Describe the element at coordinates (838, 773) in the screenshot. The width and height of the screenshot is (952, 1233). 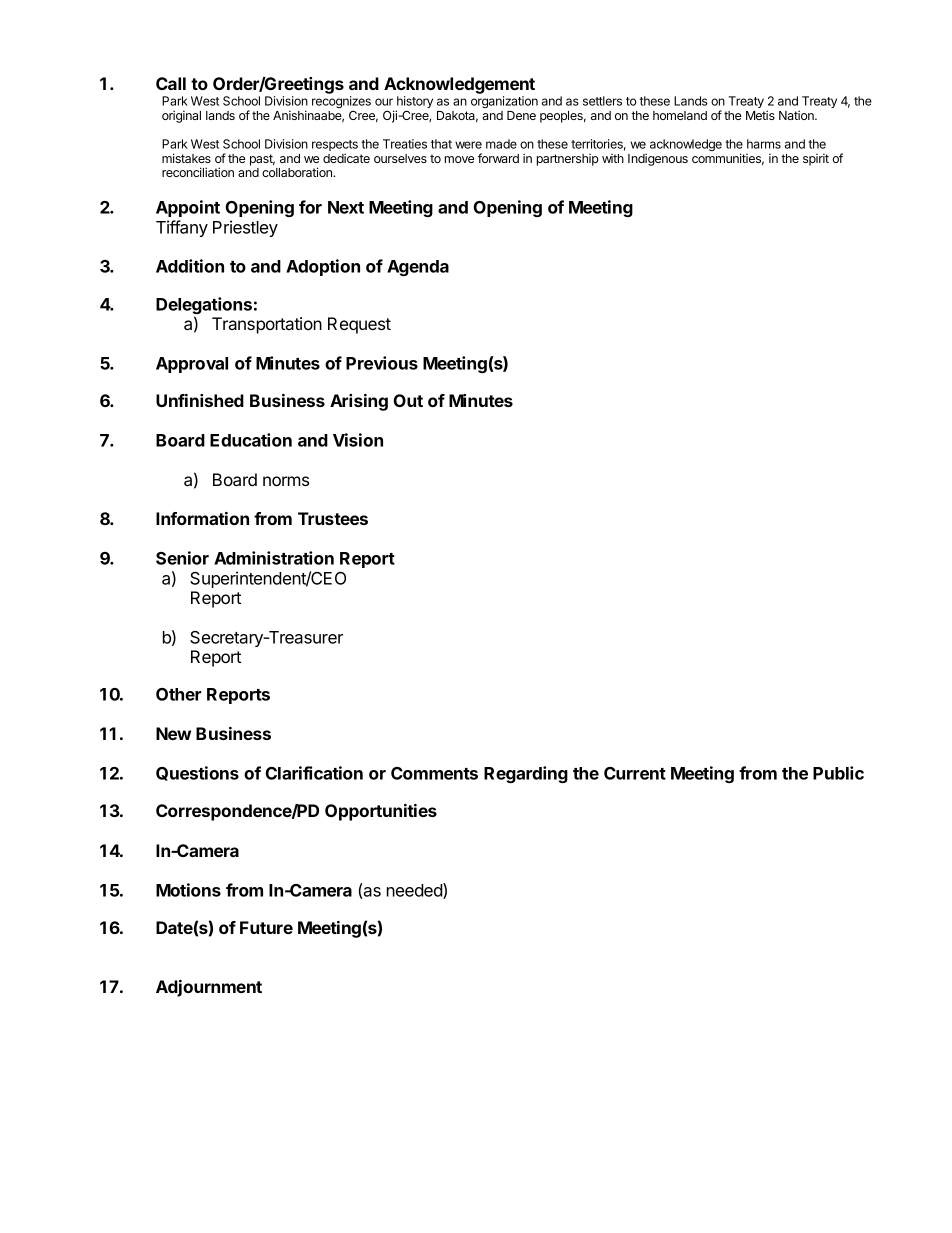
I see `Public` at that location.
